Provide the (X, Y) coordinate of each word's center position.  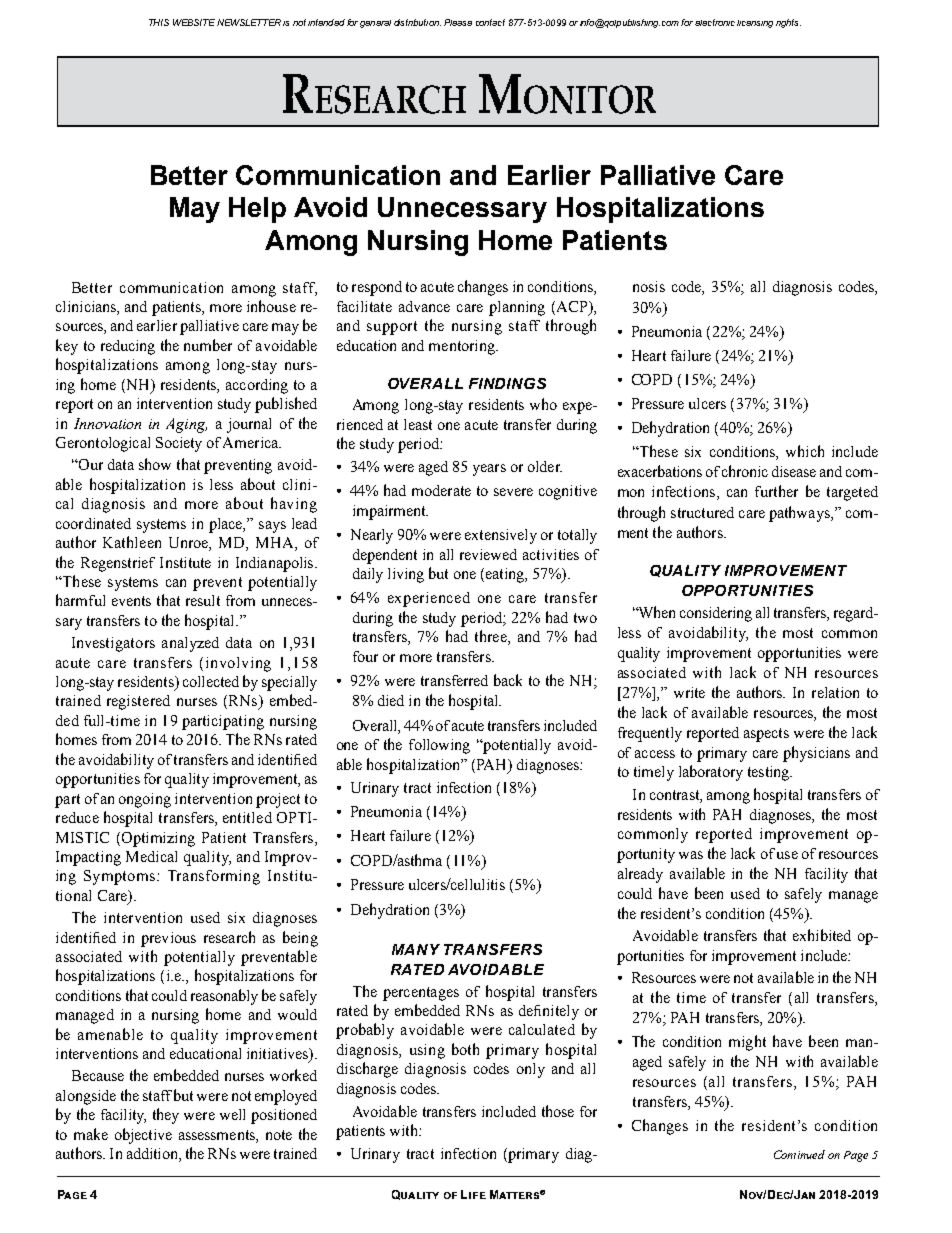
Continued (799, 1154)
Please (458, 22)
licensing (755, 24)
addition (153, 1155)
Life (473, 1194)
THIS (159, 22)
